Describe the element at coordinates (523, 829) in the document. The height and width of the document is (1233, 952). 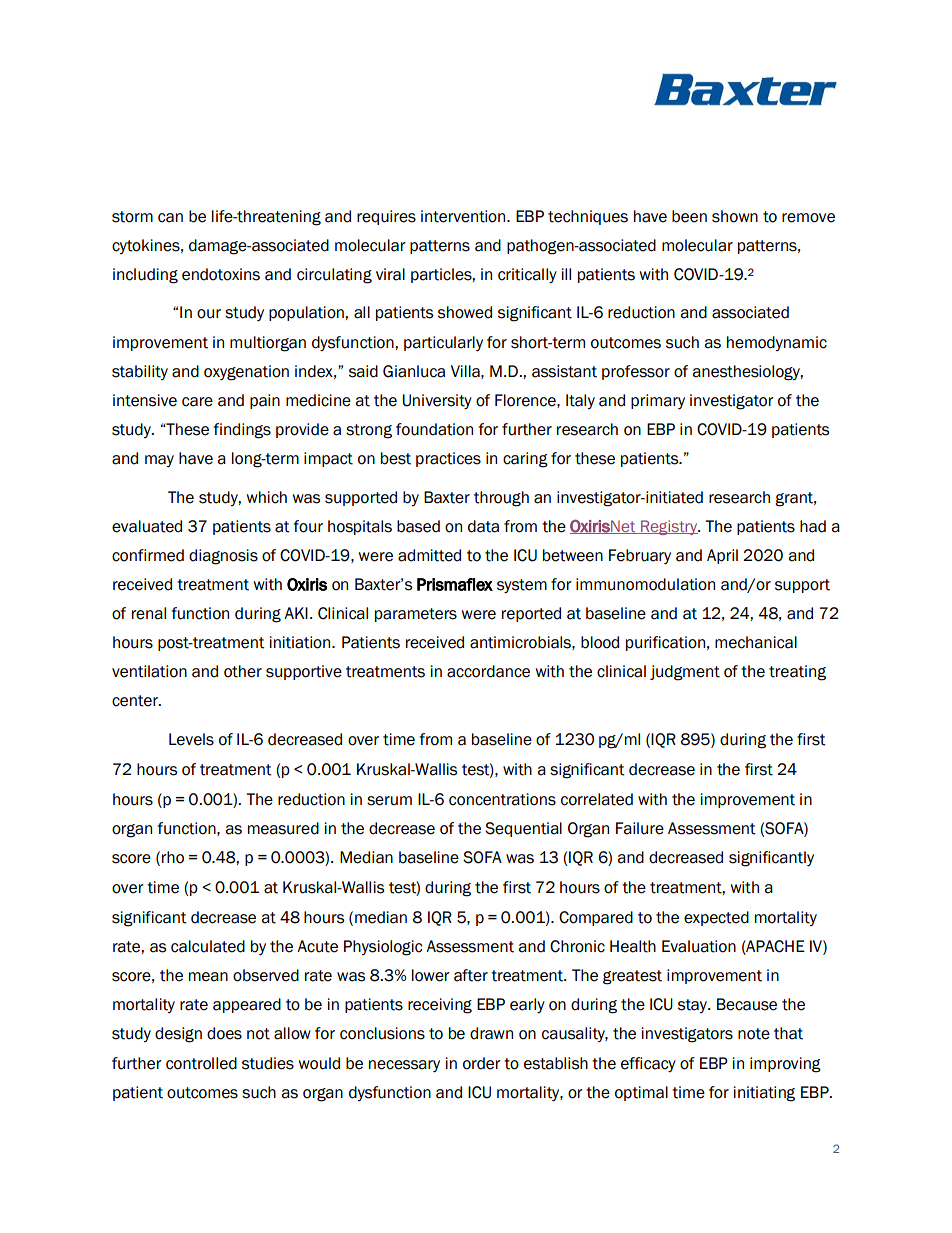
I see `Sequential` at that location.
